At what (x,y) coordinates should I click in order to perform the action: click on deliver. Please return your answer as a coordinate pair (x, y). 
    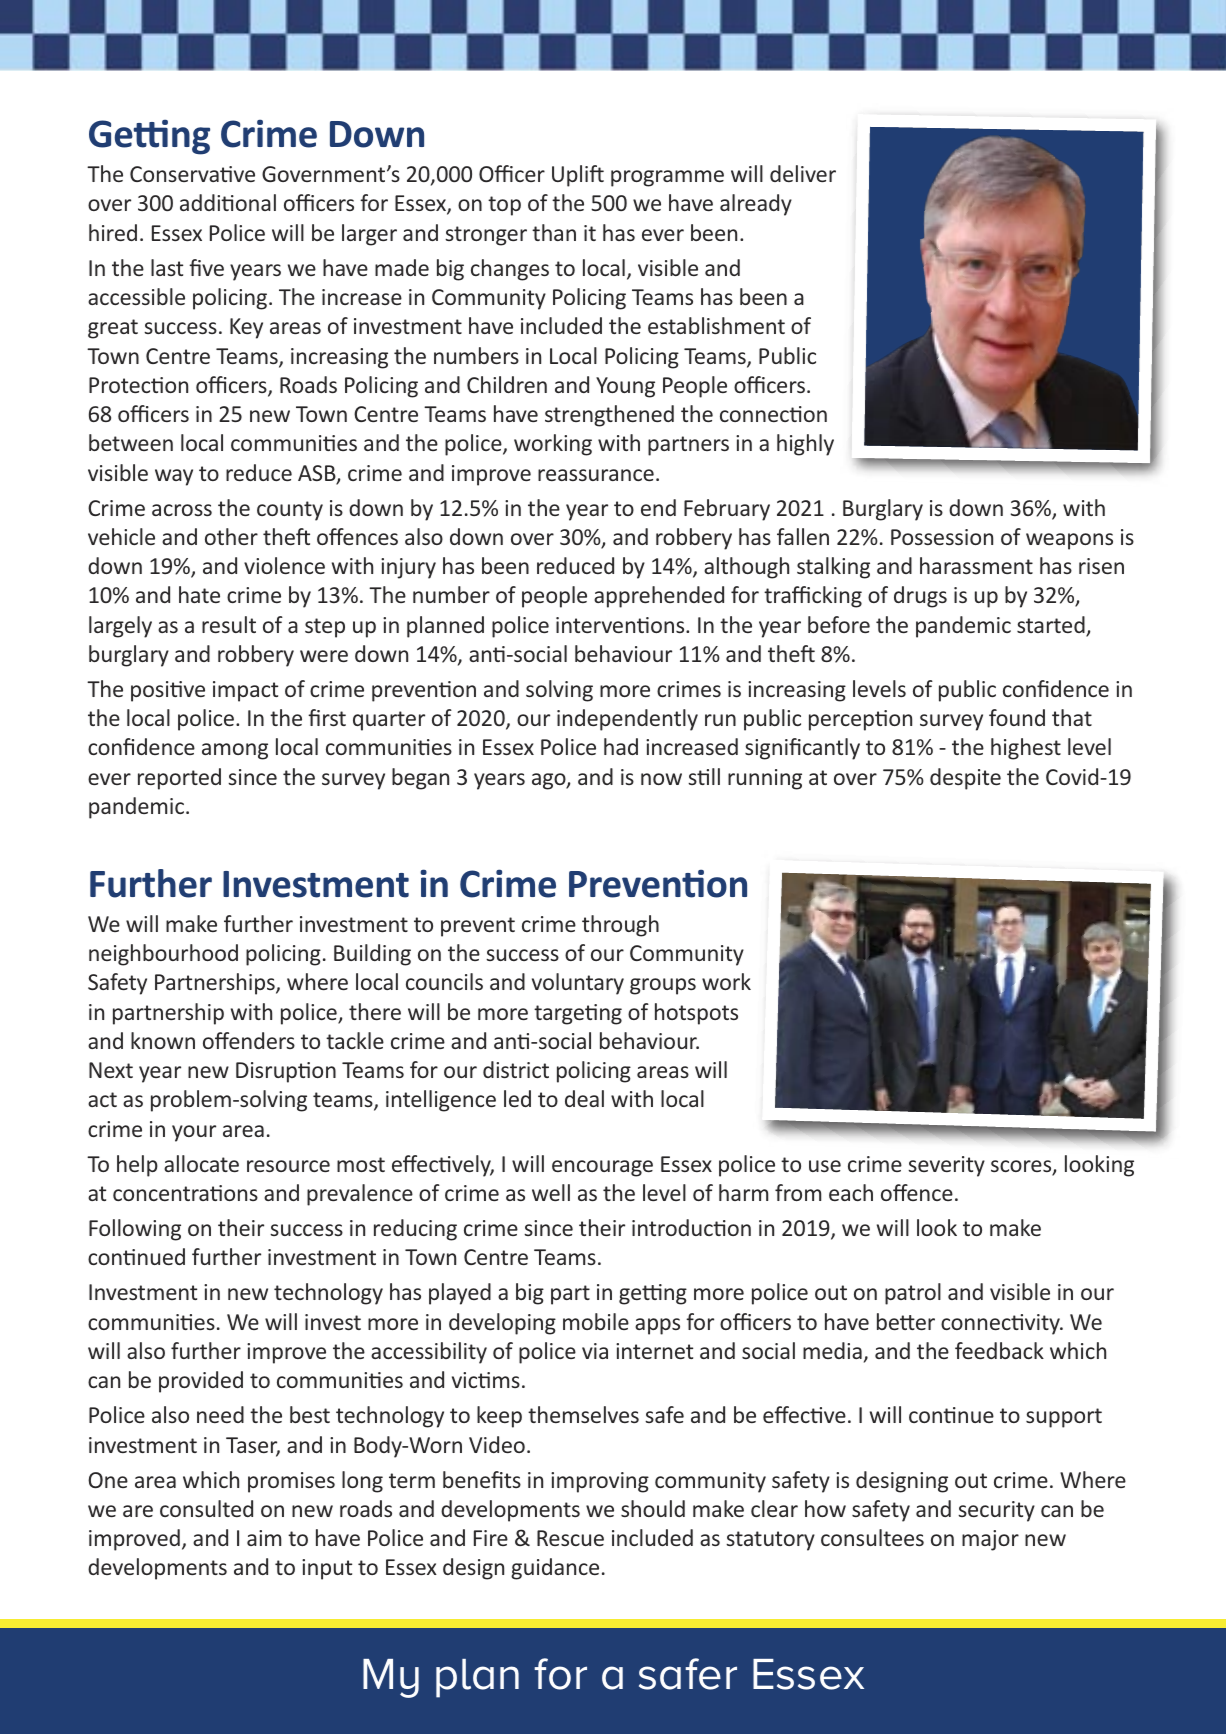
    Looking at the image, I should click on (803, 173).
